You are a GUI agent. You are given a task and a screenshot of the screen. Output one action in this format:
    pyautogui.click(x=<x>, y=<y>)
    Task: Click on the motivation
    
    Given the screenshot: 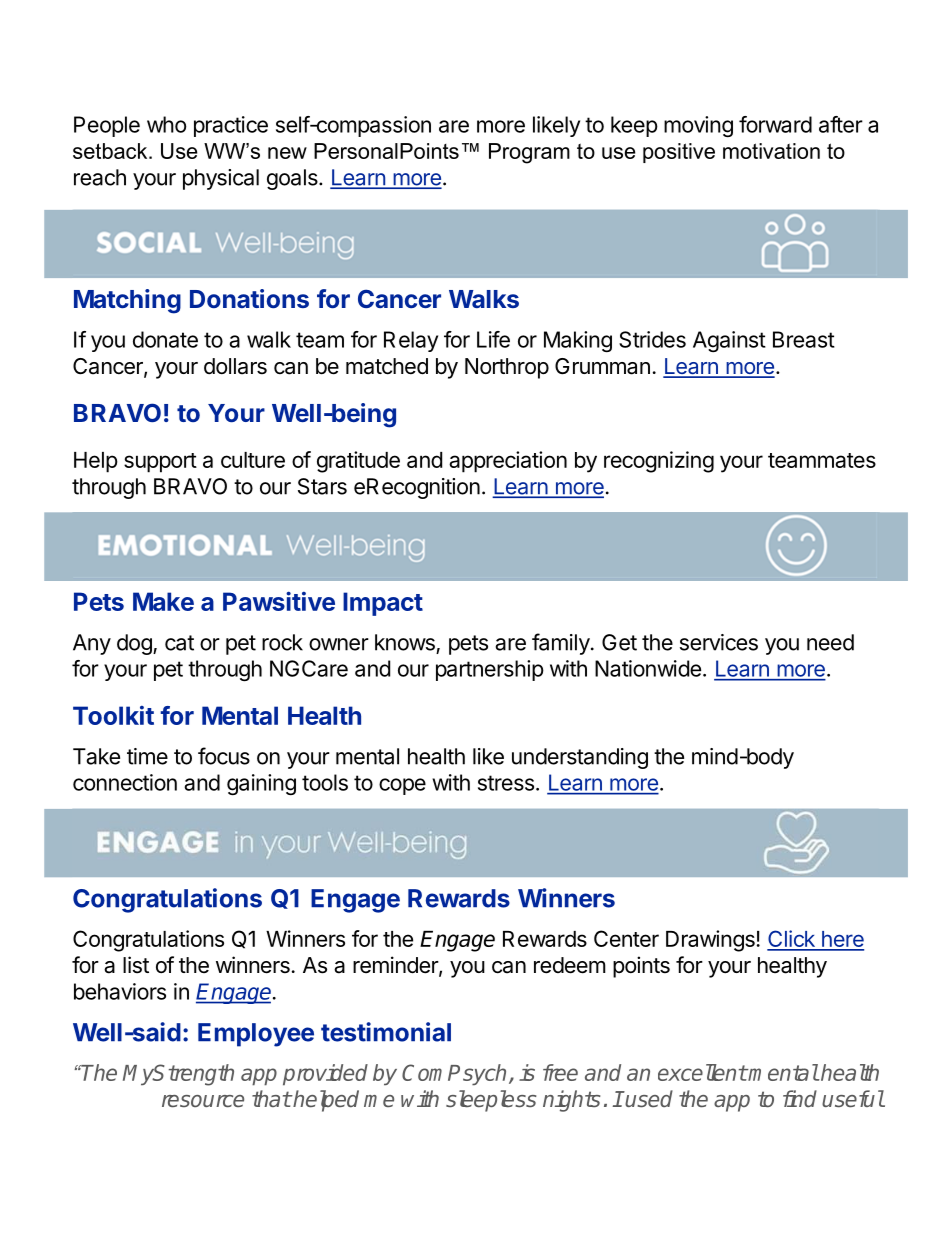 What is the action you would take?
    pyautogui.click(x=771, y=151)
